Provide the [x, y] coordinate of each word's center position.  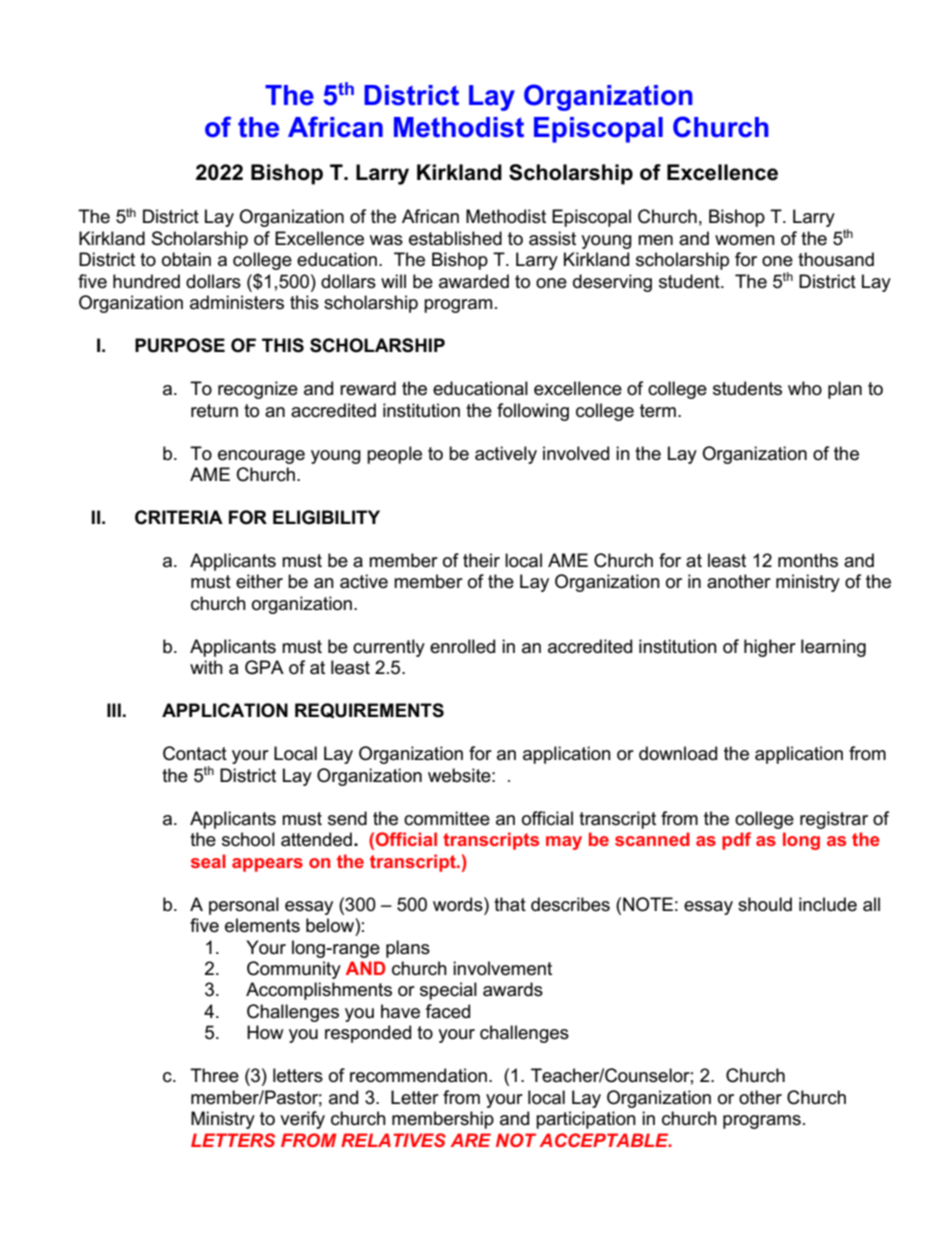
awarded [474, 281]
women [745, 240]
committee [447, 818]
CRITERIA [179, 517]
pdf [736, 841]
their [481, 560]
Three [214, 1075]
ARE [470, 1140]
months [808, 560]
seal [208, 861]
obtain [186, 259]
